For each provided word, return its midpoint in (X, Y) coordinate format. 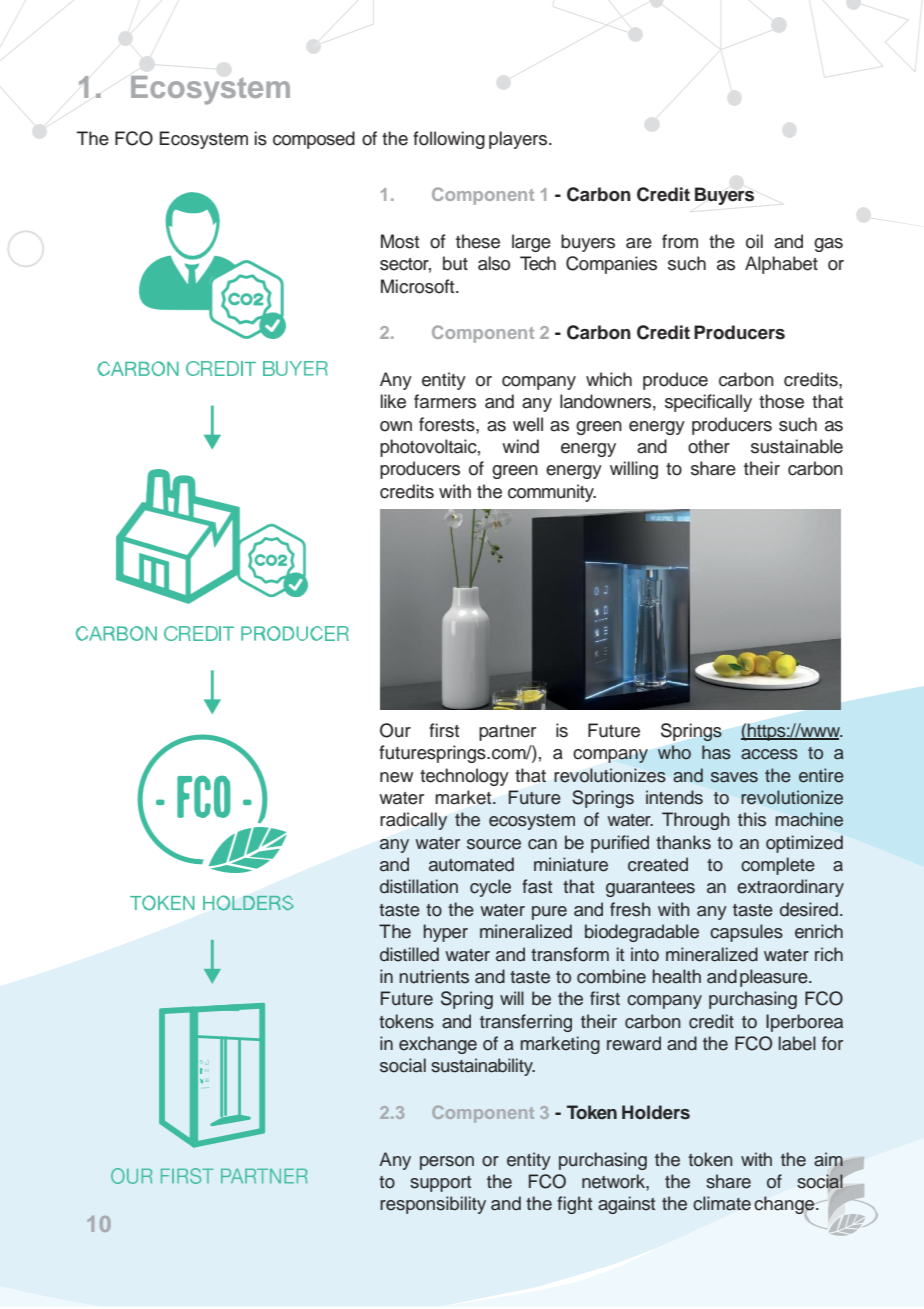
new (396, 777)
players (519, 140)
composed (314, 140)
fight (574, 1205)
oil (754, 241)
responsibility (433, 1205)
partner (507, 733)
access (769, 754)
